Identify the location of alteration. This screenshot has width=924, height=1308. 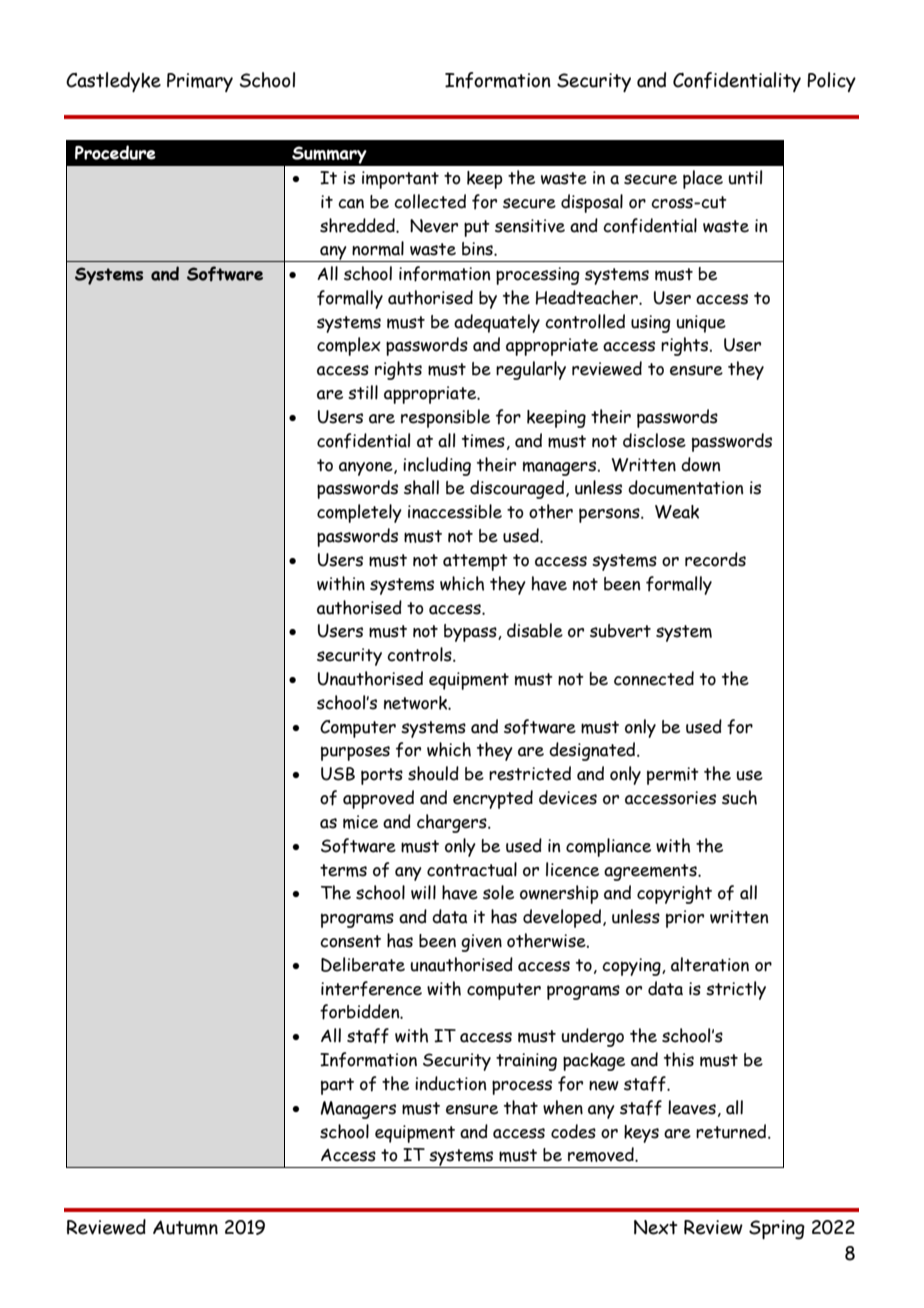
(710, 964).
